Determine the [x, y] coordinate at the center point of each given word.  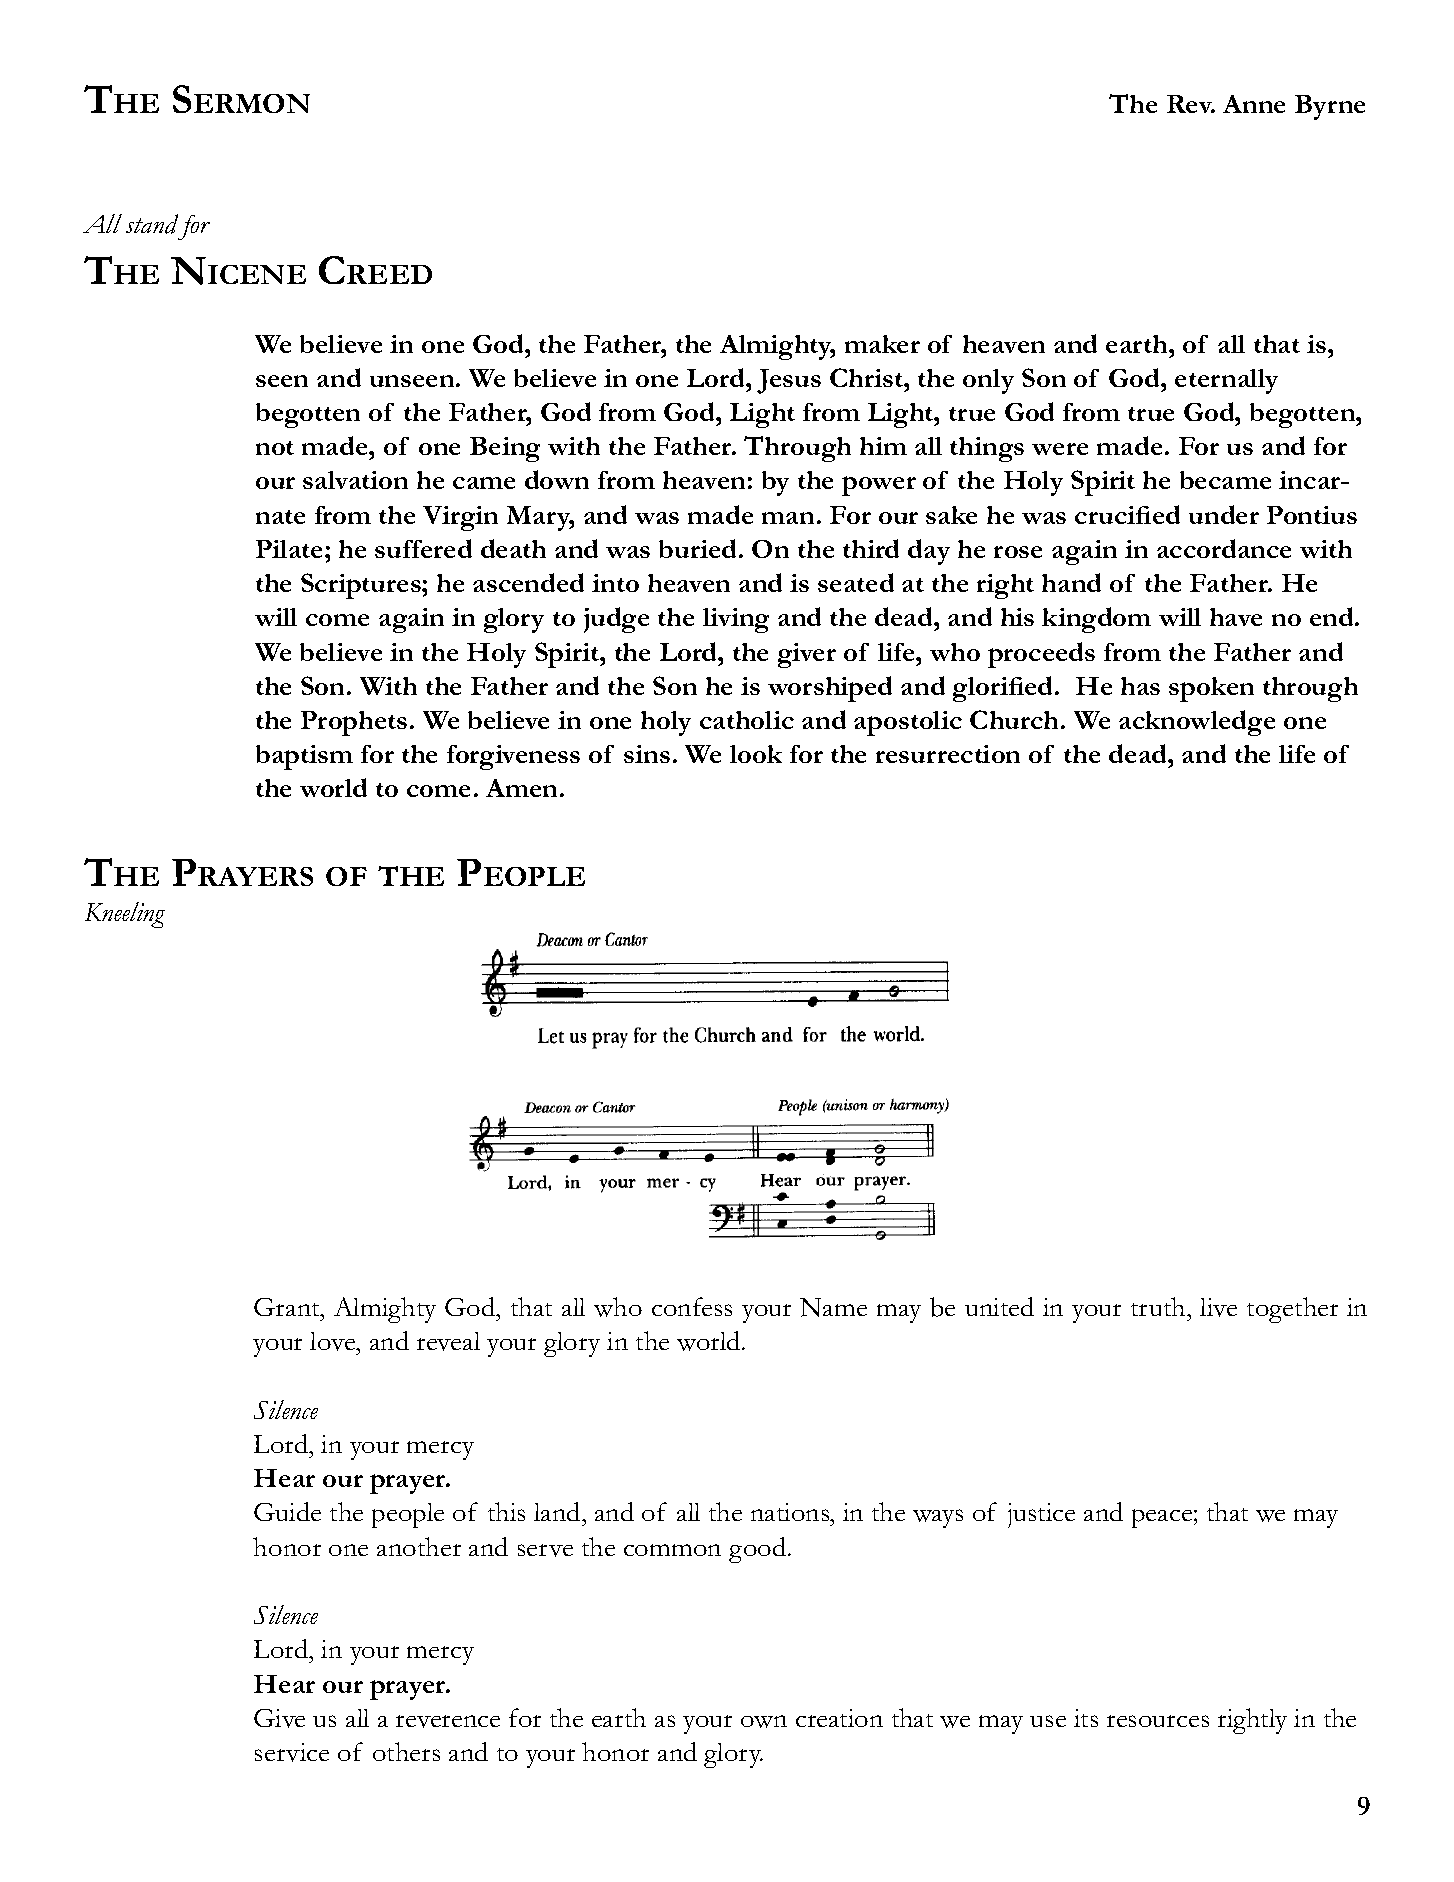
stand [152, 224]
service [292, 1752]
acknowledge [1197, 723]
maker [882, 344]
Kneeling [125, 915]
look [756, 754]
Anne [1254, 104]
